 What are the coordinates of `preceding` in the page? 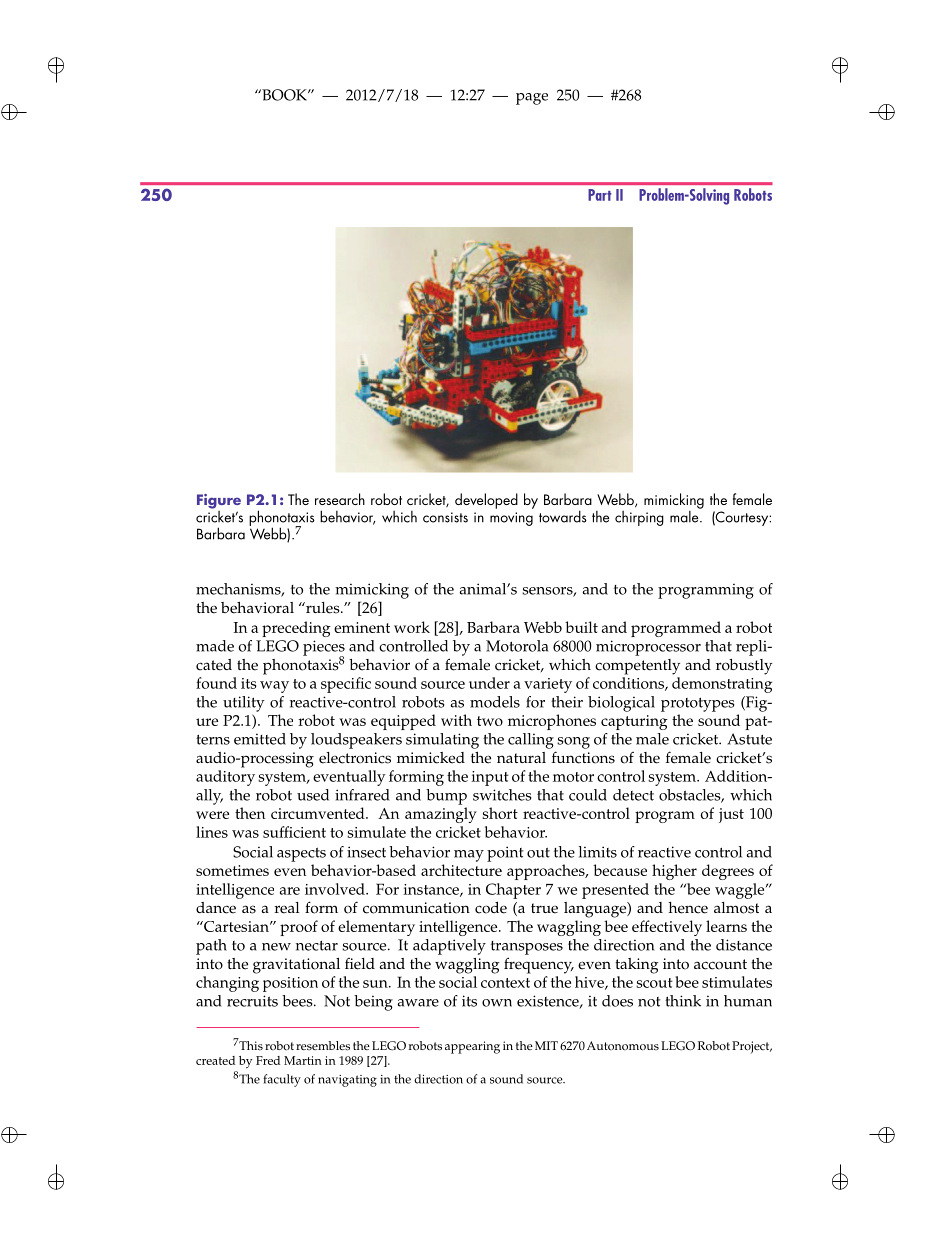 It's located at (296, 629).
